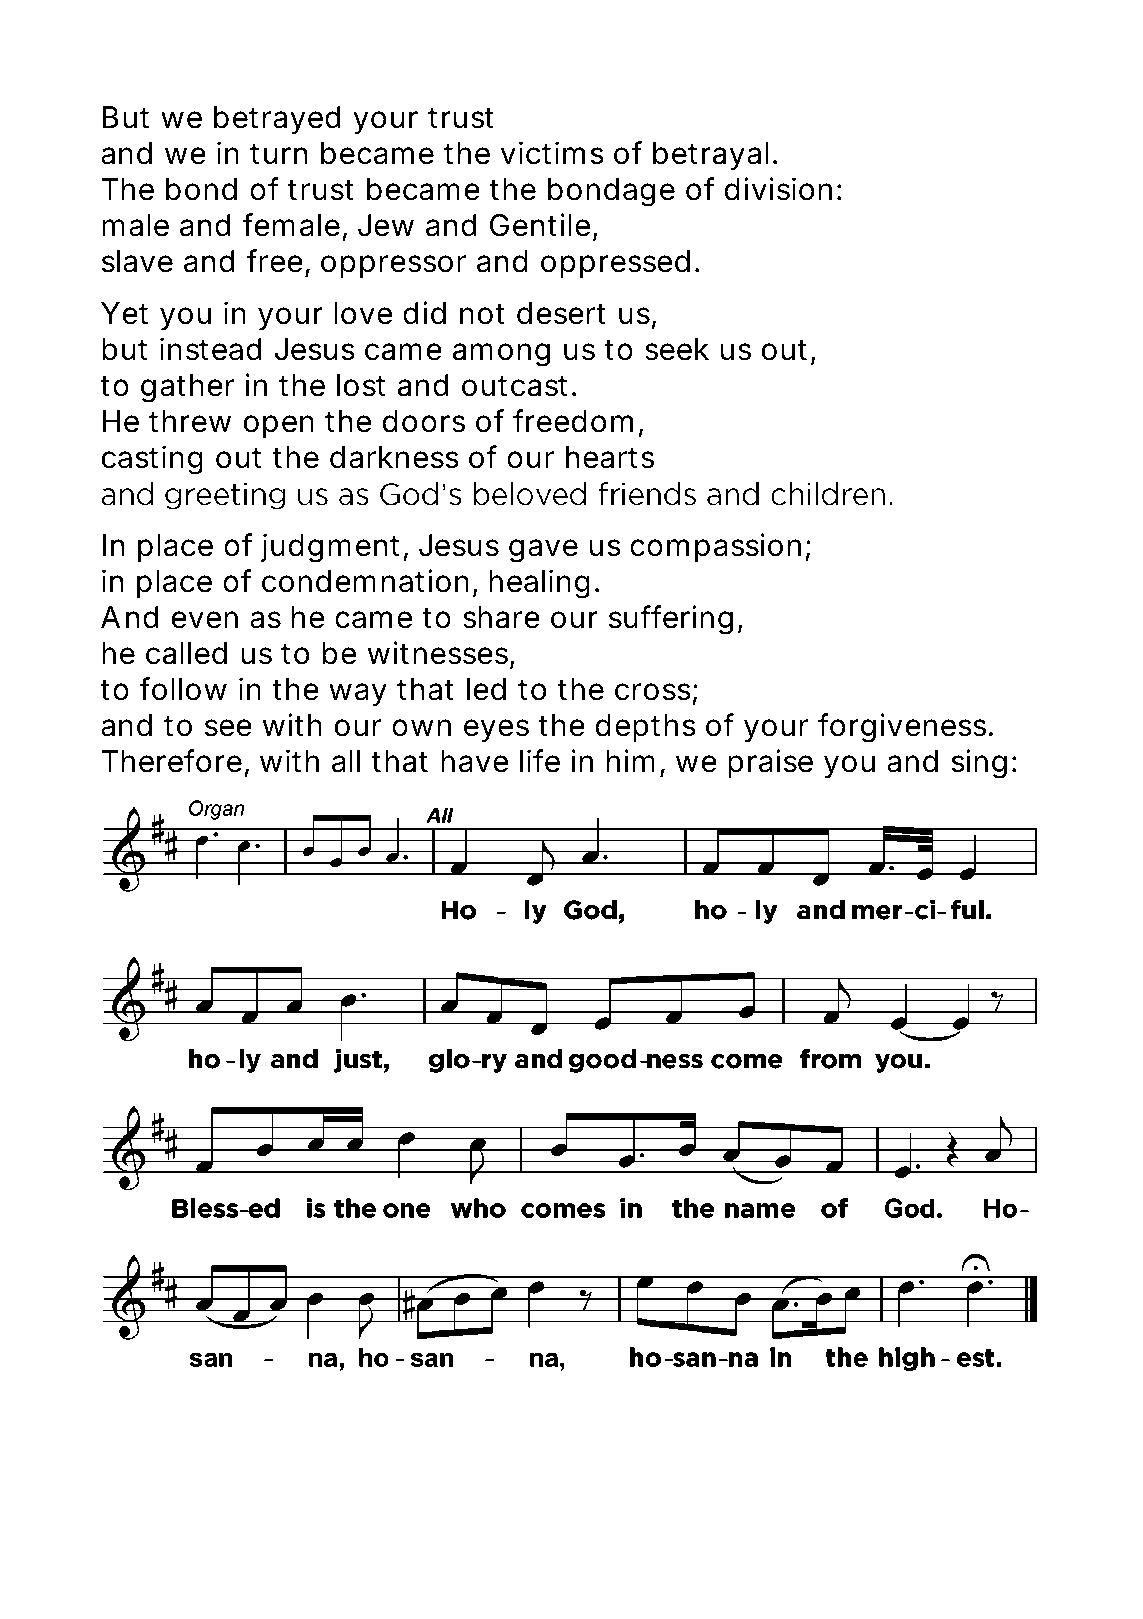  Describe the element at coordinates (358, 695) in the screenshot. I see `way` at that location.
